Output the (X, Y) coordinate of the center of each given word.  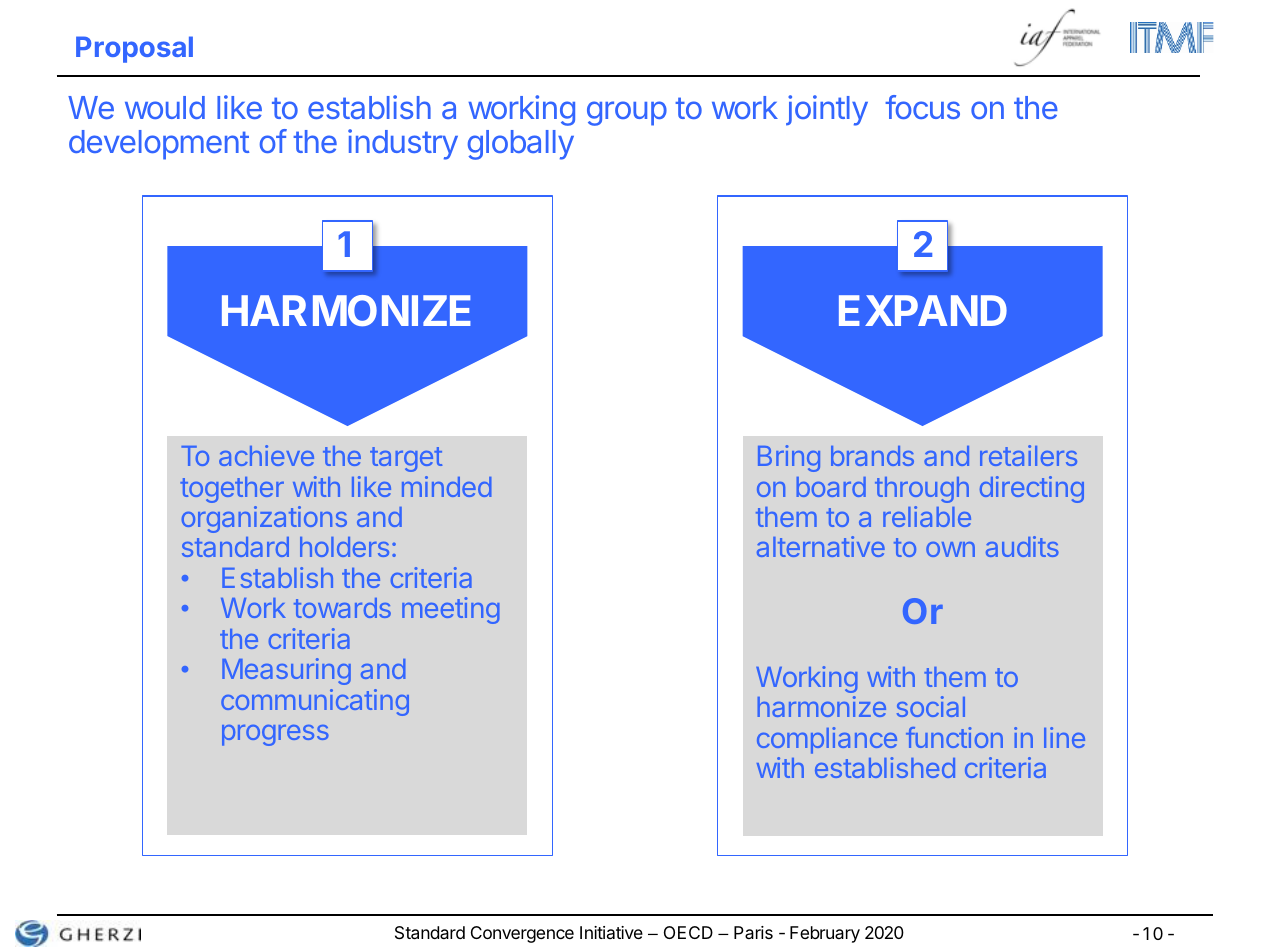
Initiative (611, 932)
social (931, 706)
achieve (266, 455)
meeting (451, 610)
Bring (789, 458)
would (165, 107)
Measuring (286, 671)
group (627, 113)
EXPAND (923, 310)
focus (922, 107)
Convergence (522, 934)
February (825, 934)
